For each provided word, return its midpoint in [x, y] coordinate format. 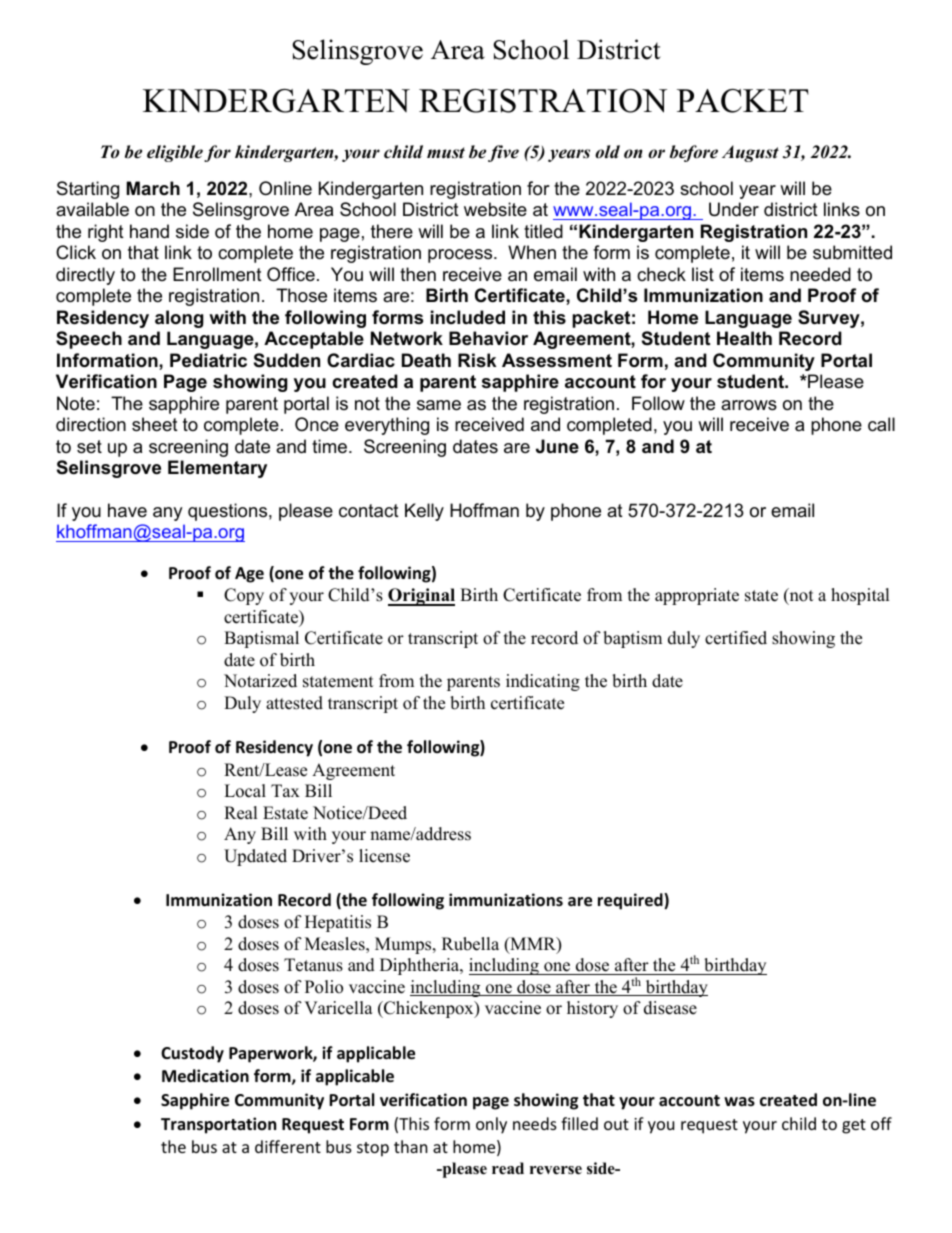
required [631, 901]
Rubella [470, 944]
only [491, 1125]
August [750, 153]
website [495, 209]
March [153, 188]
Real [241, 813]
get [854, 1126]
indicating [543, 682]
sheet [155, 424]
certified [736, 638]
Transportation [218, 1125]
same [439, 405]
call [881, 424]
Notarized [260, 681]
